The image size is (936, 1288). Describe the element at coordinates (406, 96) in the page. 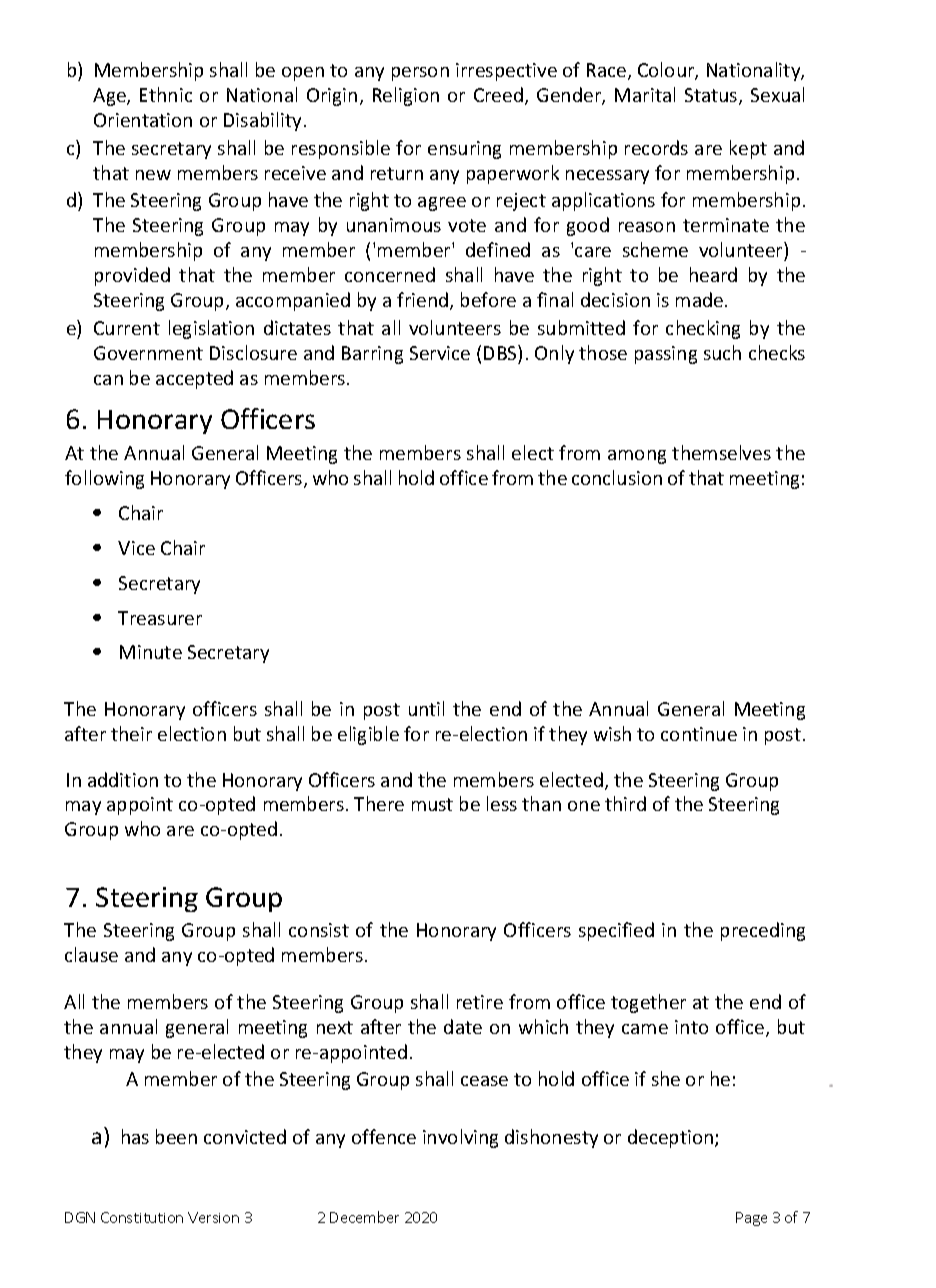

I see `Religion` at that location.
